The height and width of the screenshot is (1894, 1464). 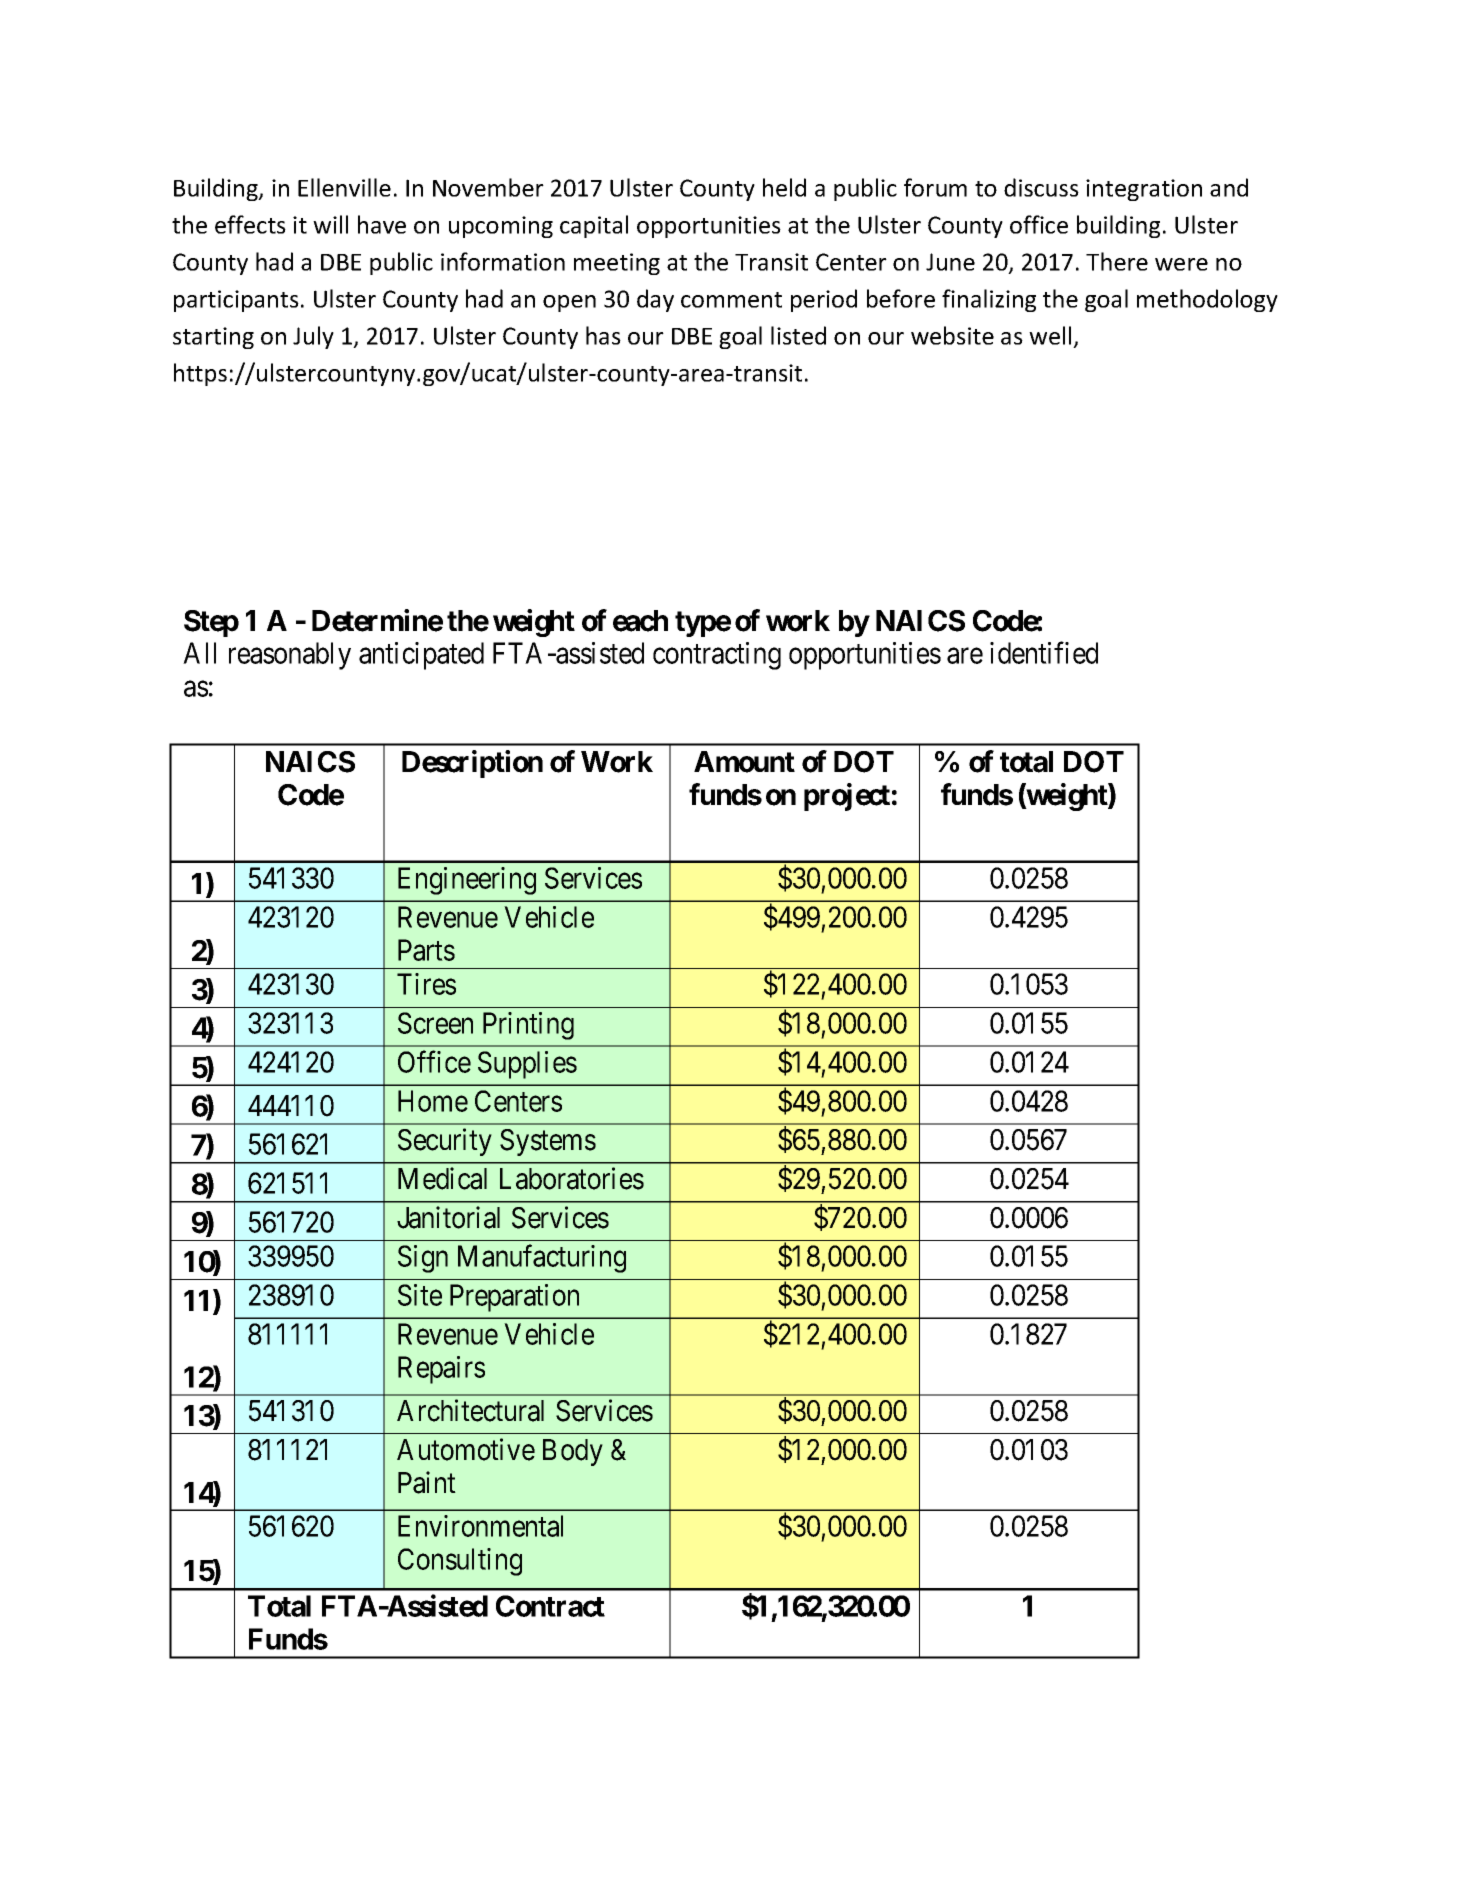 I want to click on held, so click(x=784, y=187).
